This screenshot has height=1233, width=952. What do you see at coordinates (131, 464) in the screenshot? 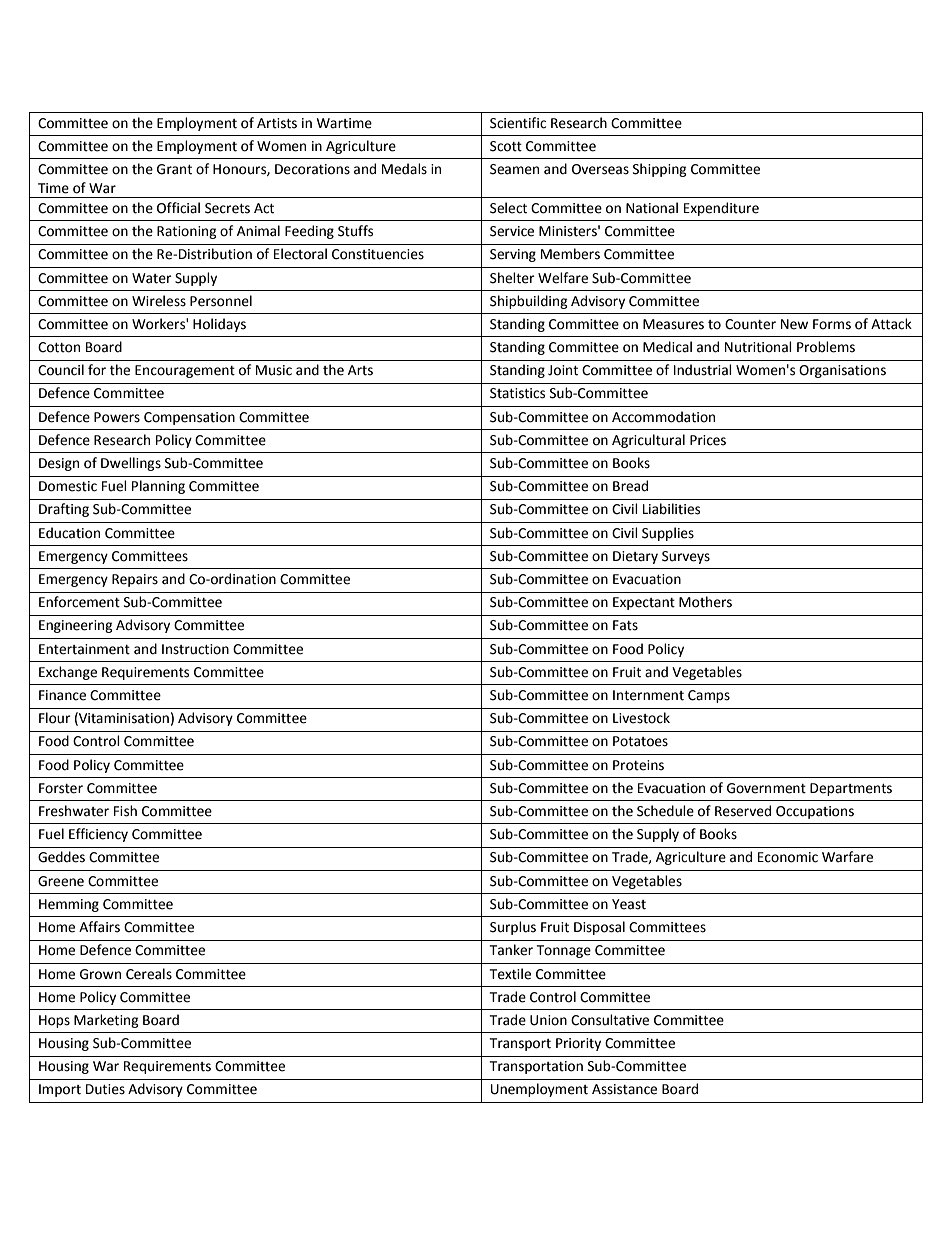
I see `Dwellings` at bounding box center [131, 464].
